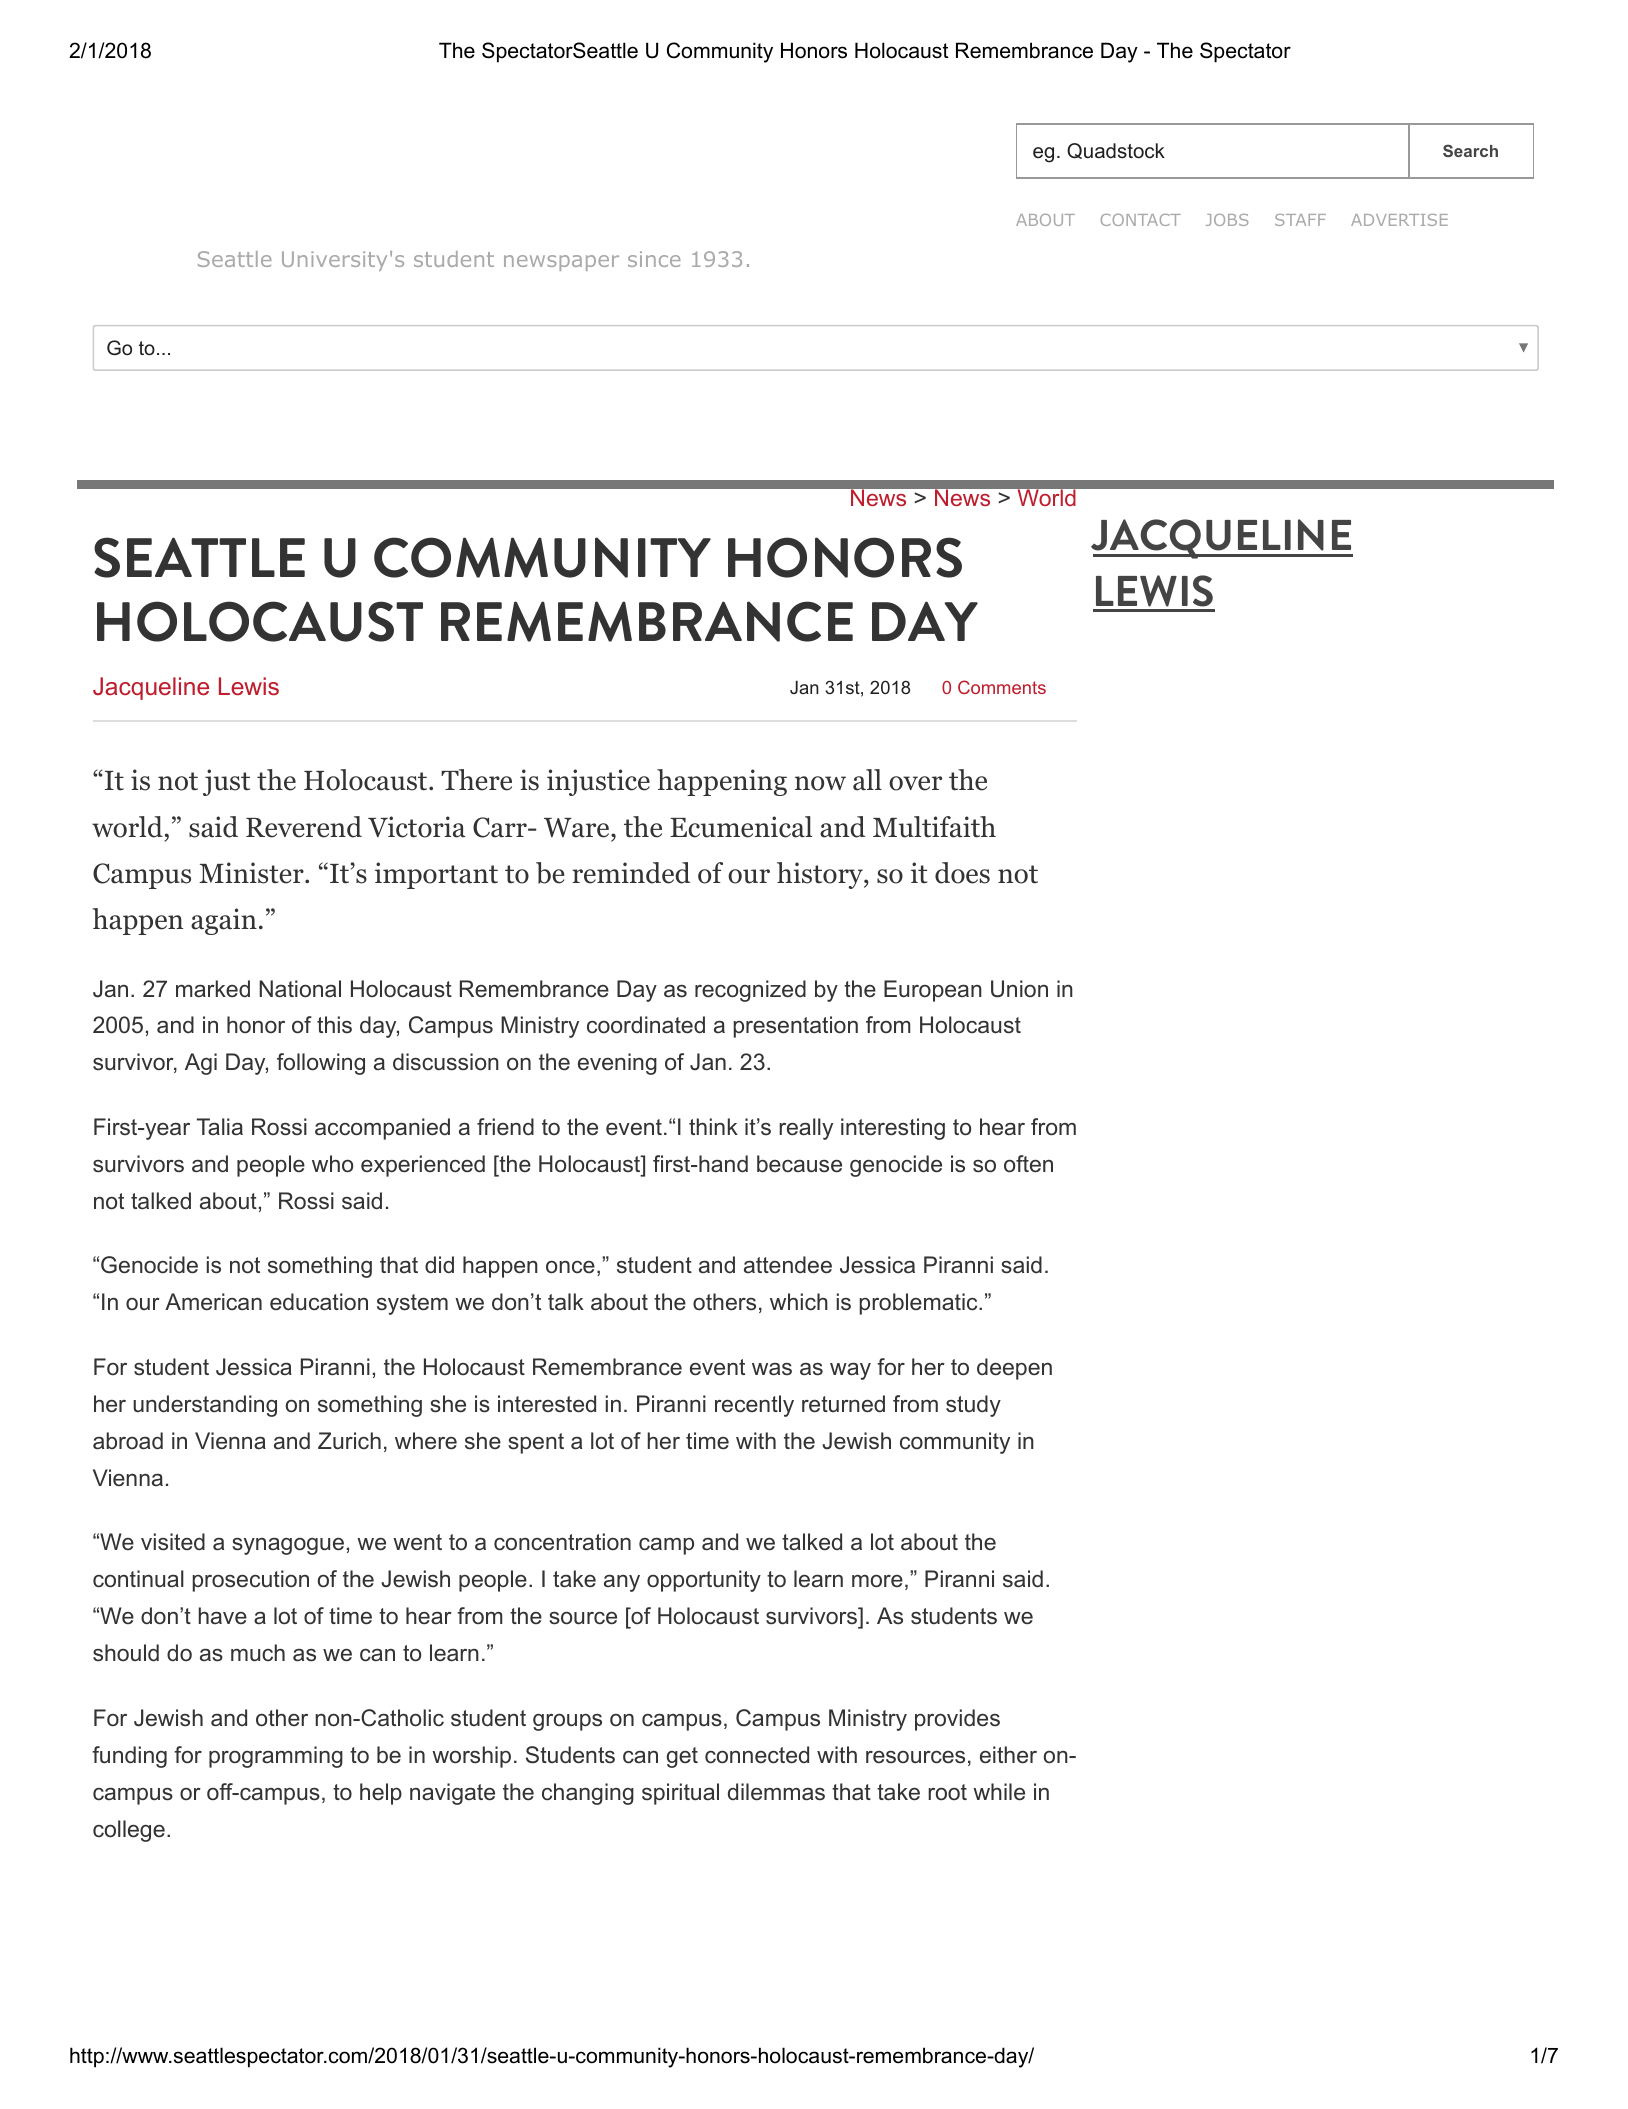  What do you see at coordinates (319, 1302) in the screenshot?
I see `education` at bounding box center [319, 1302].
